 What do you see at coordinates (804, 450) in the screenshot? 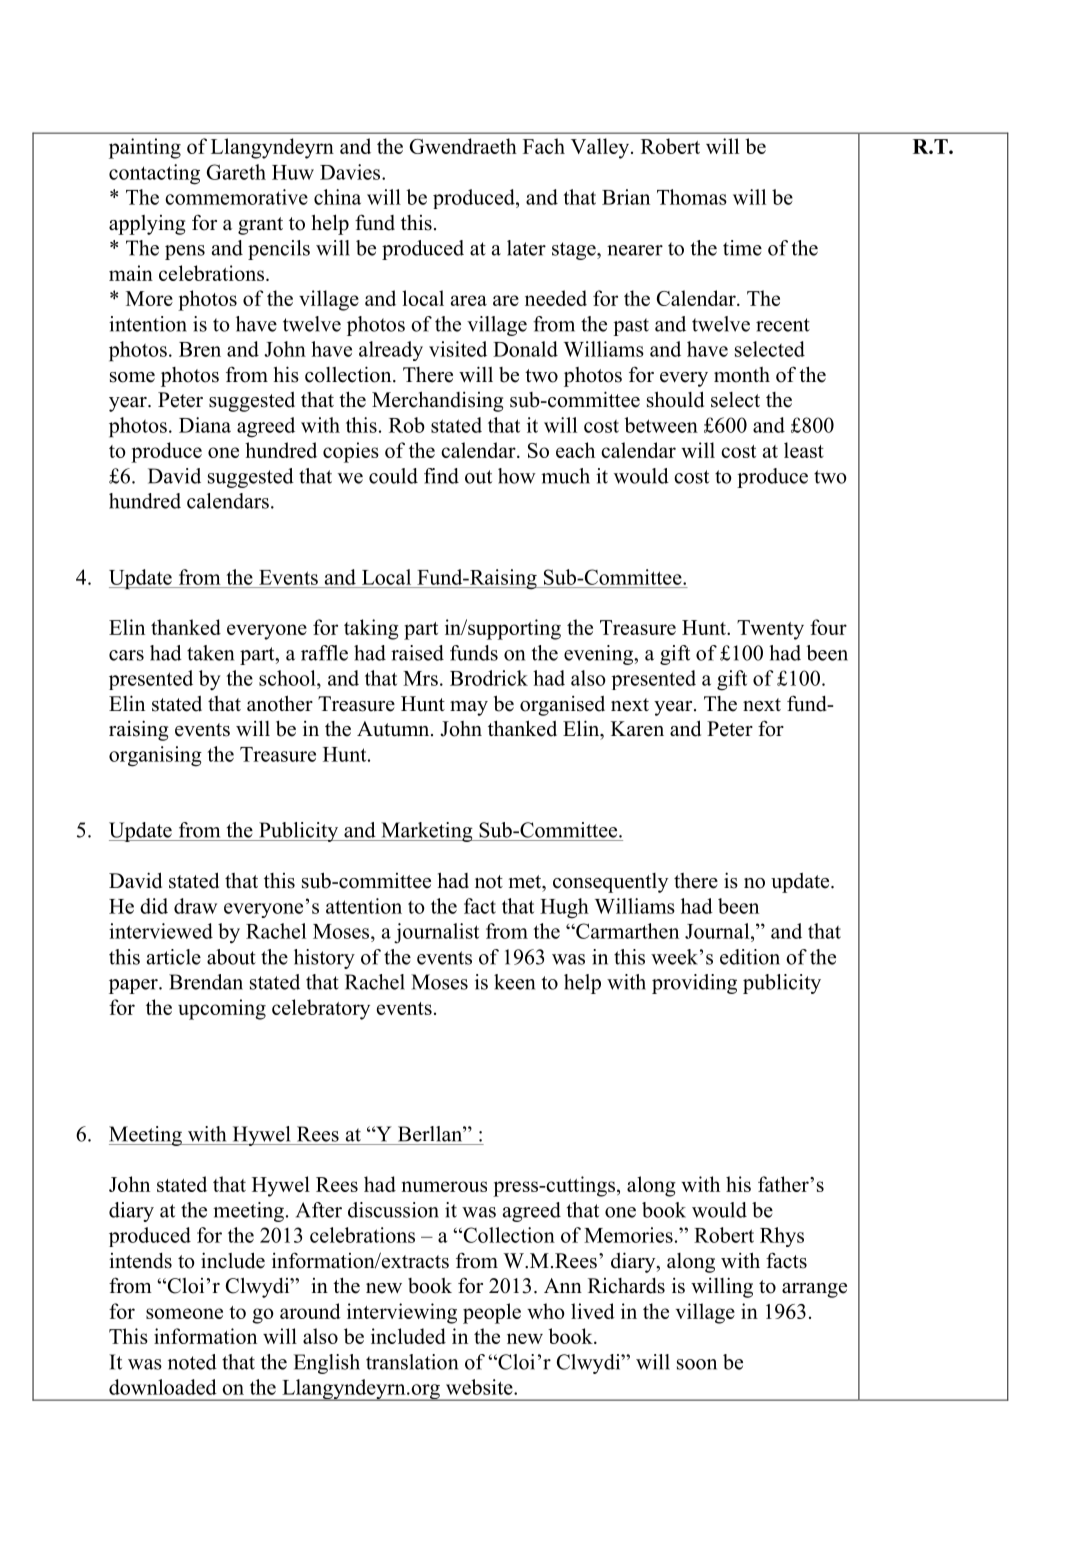
I see `least` at bounding box center [804, 450].
